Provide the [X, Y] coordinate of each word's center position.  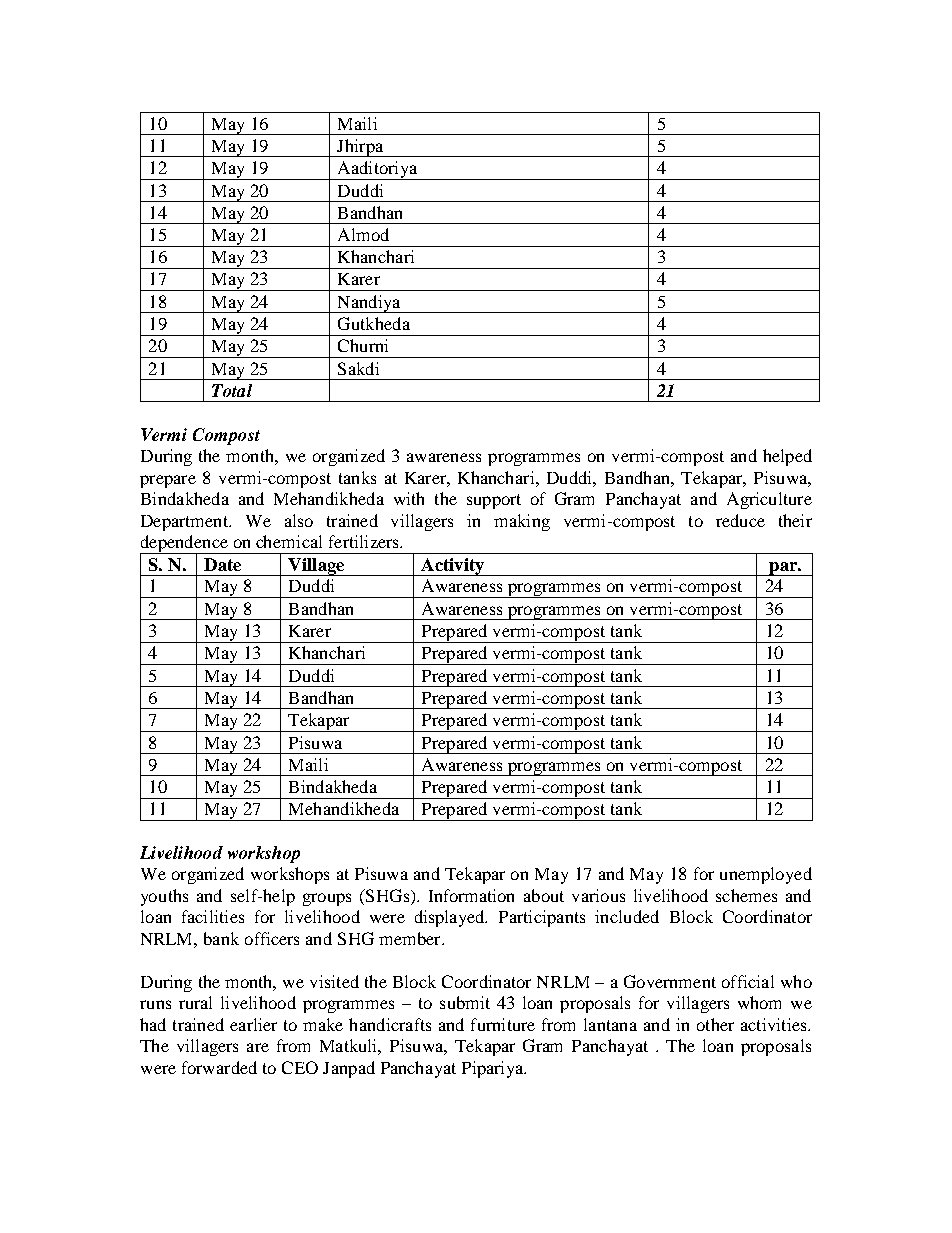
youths [164, 897]
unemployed [766, 875]
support [494, 501]
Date [222, 564]
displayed [451, 918]
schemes [746, 895]
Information [471, 895]
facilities [213, 916]
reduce [740, 520]
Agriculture [769, 500]
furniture [503, 1024]
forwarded [219, 1067]
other [715, 1024]
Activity [453, 567]
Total [232, 390]
